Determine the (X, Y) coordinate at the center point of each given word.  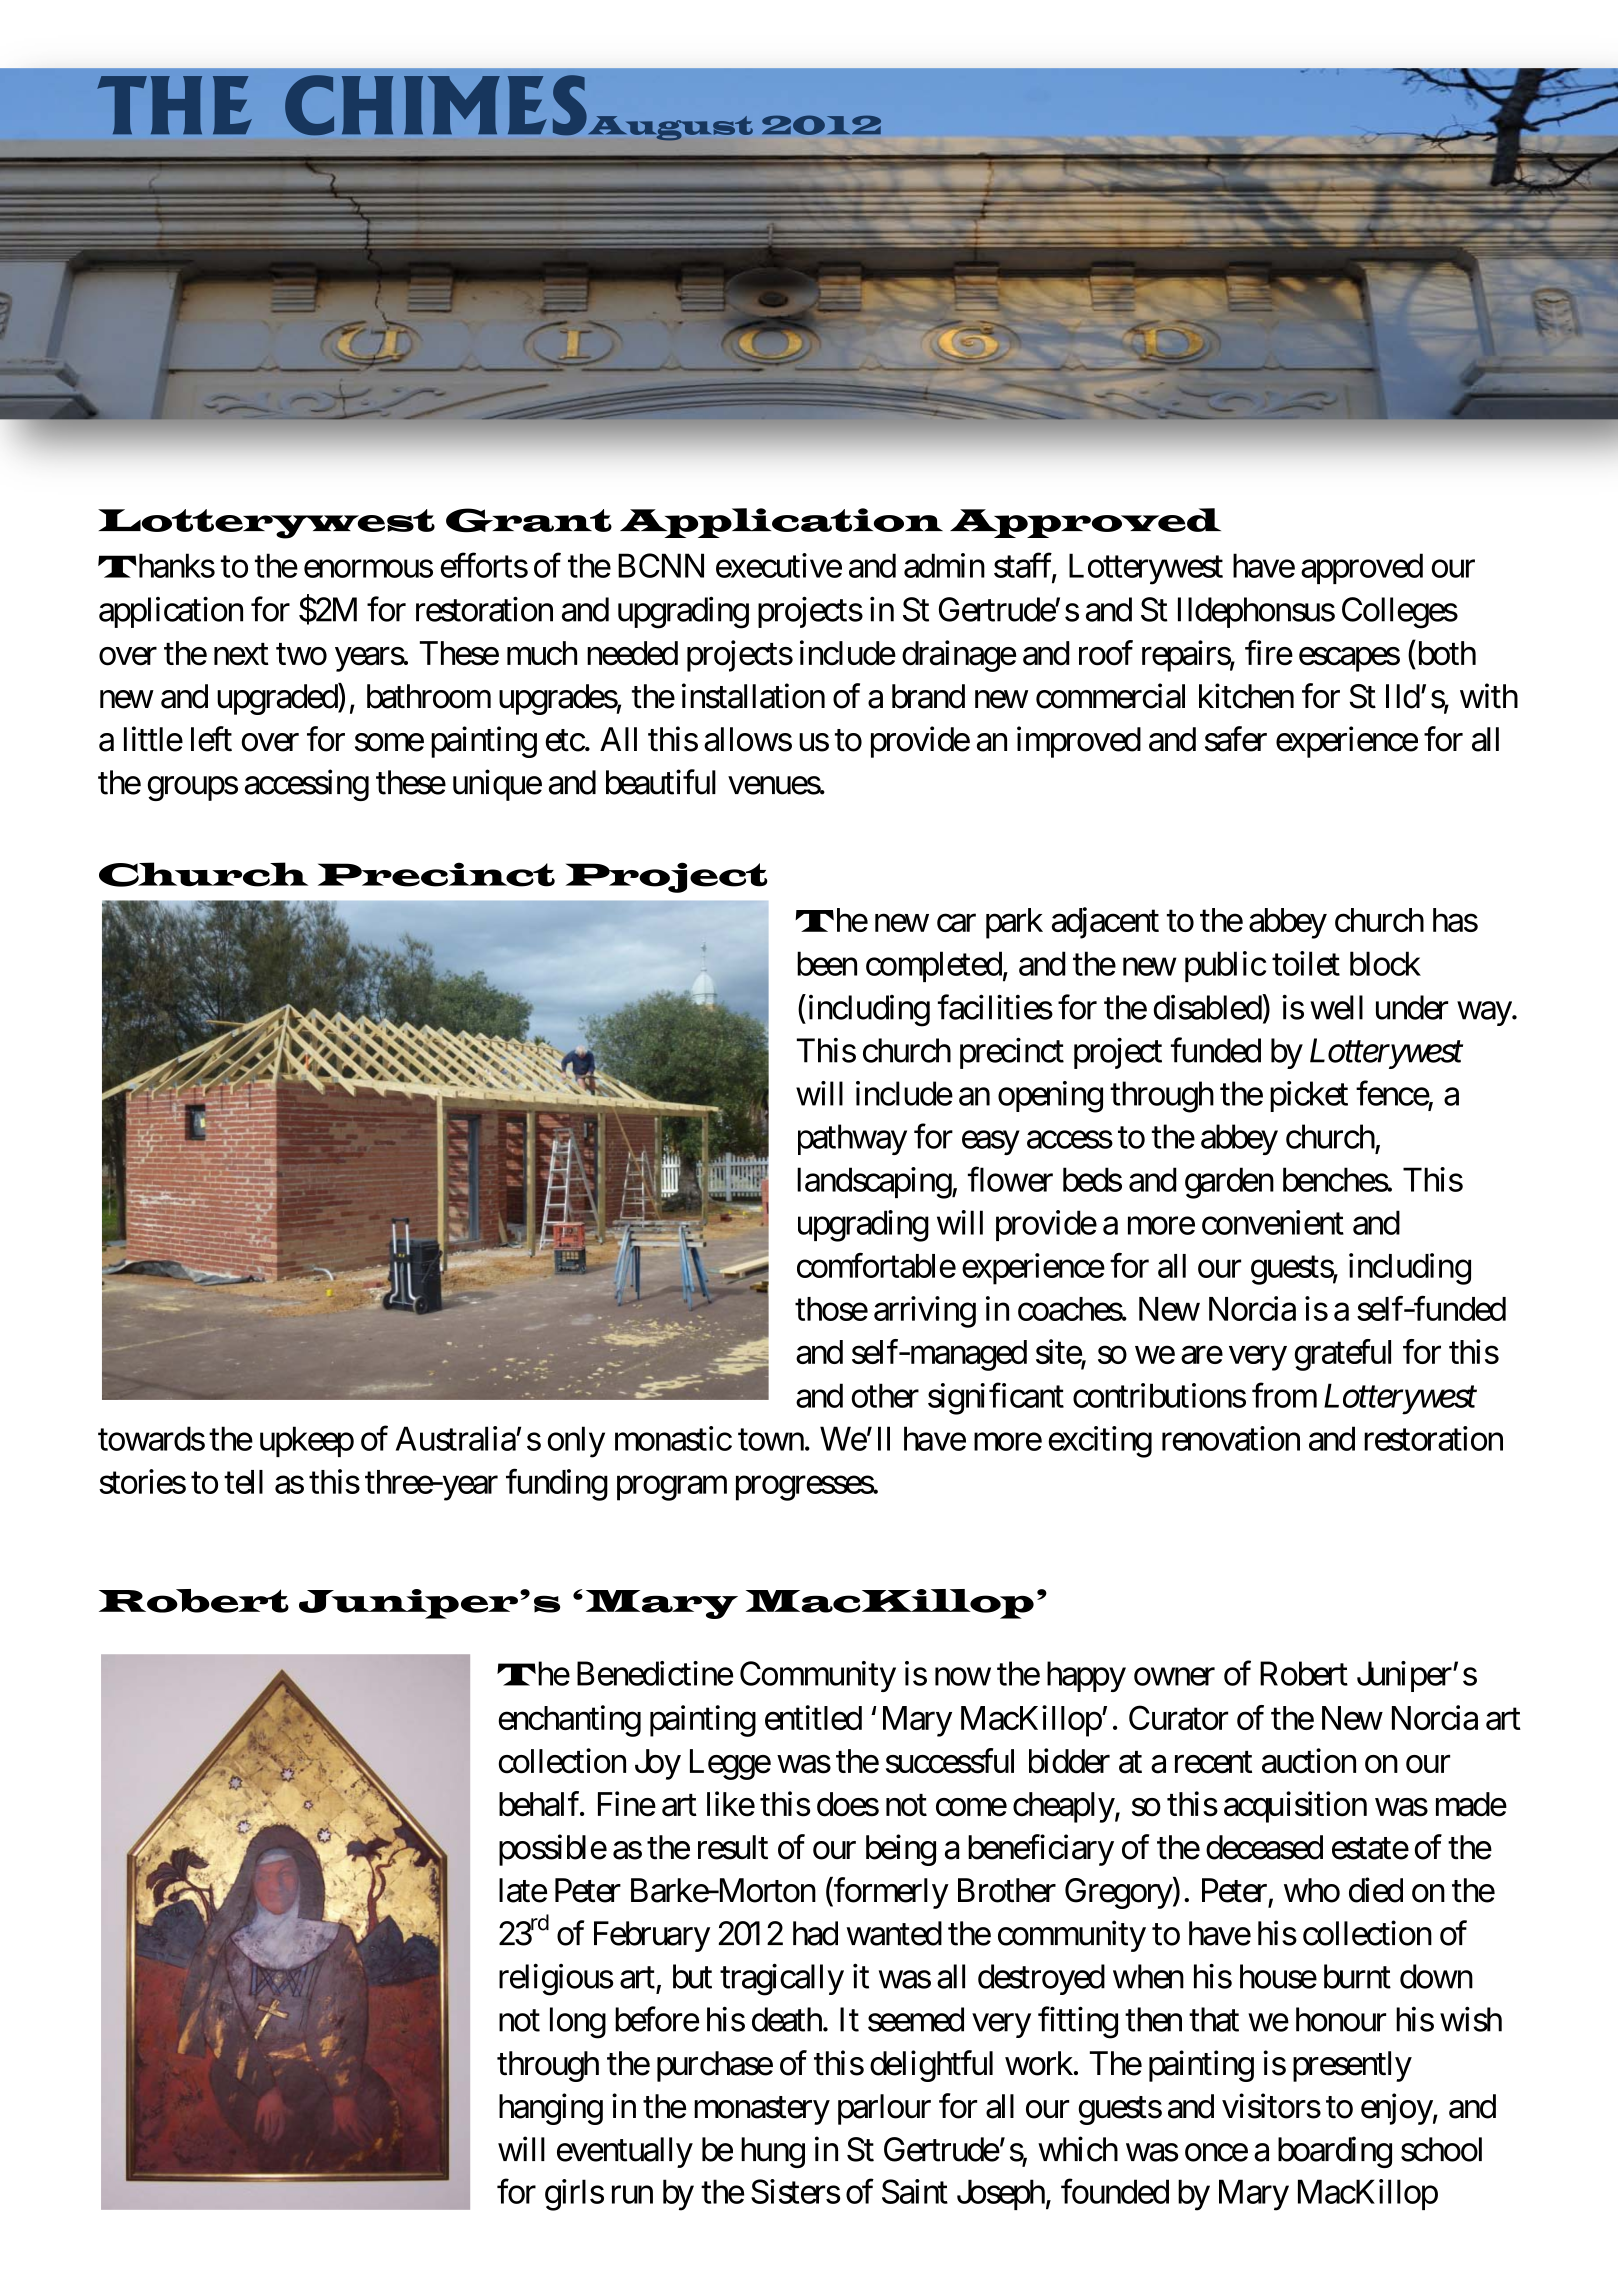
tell (243, 1482)
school (1441, 2149)
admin (944, 565)
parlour (884, 2109)
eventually (625, 2152)
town (771, 1440)
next (241, 655)
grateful (1342, 1355)
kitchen (1246, 696)
